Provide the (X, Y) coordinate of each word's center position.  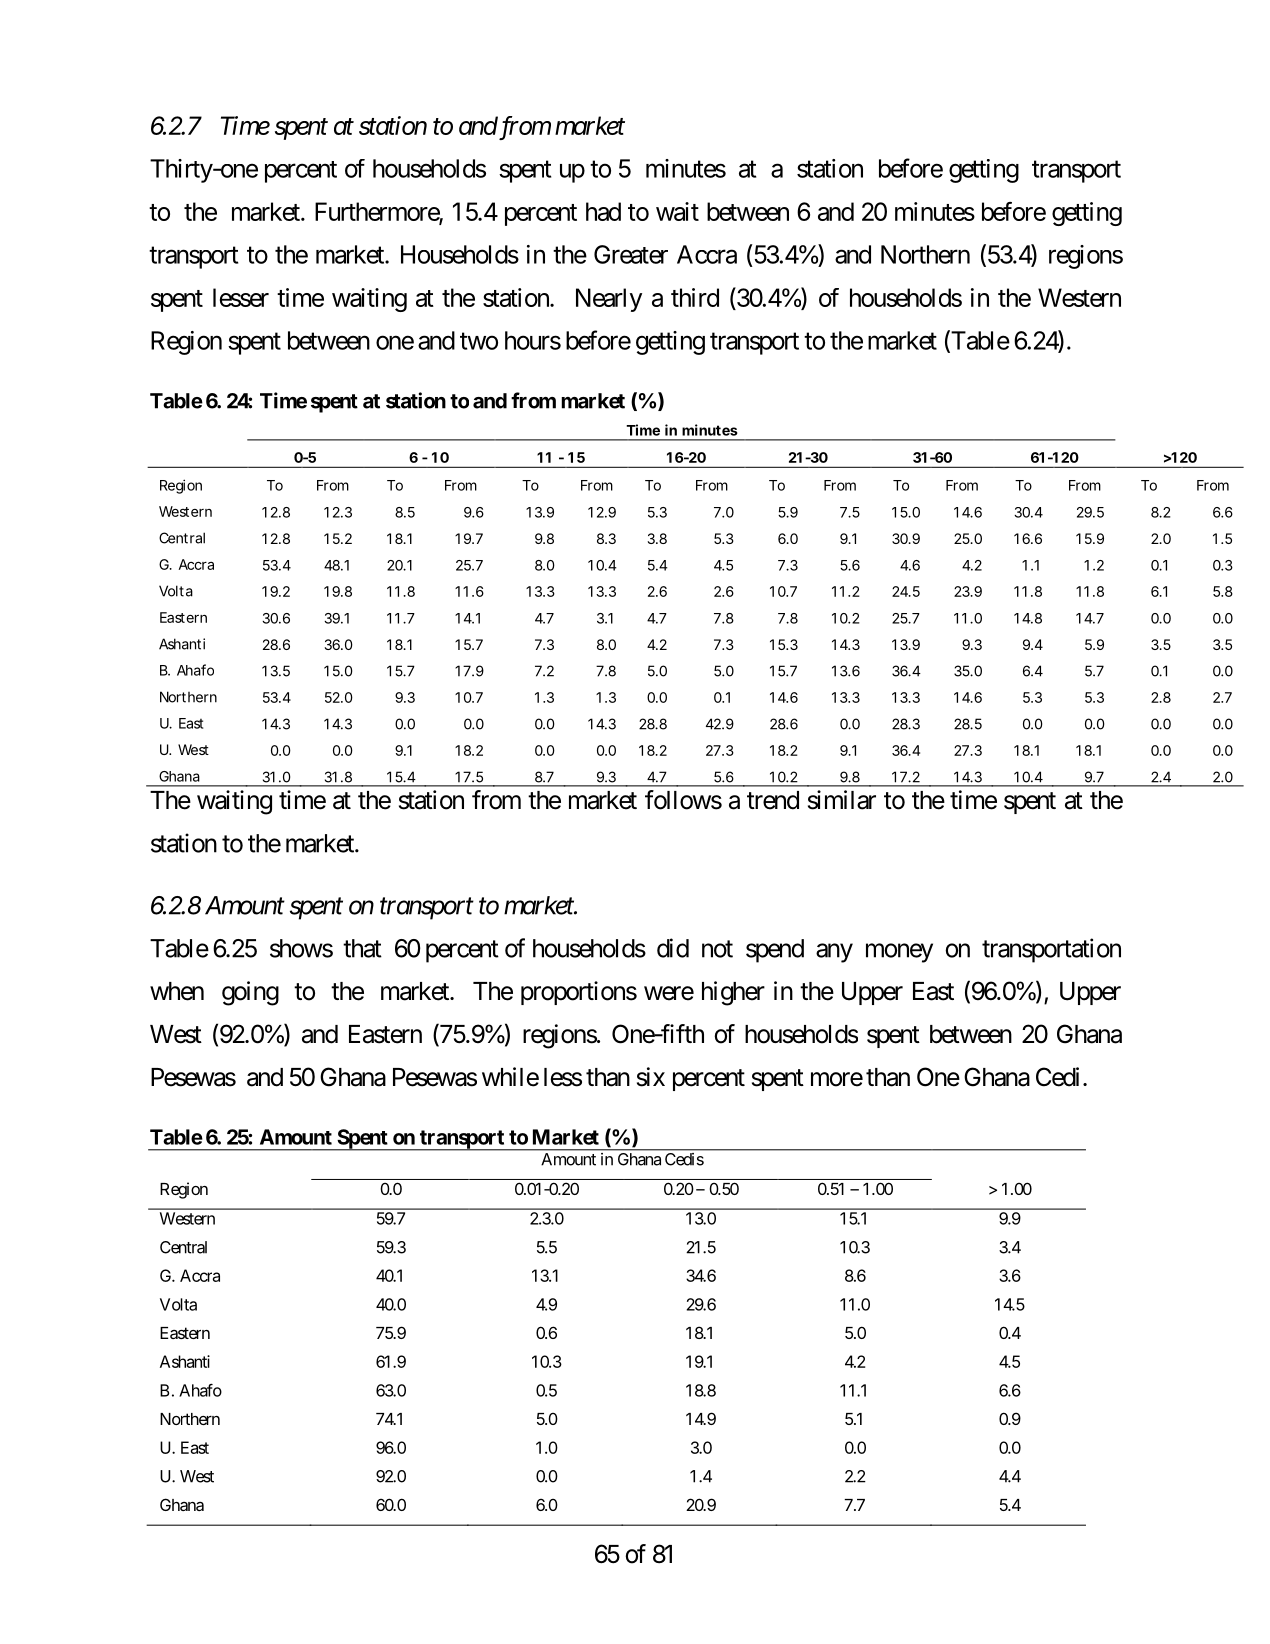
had (603, 211)
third (695, 297)
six (651, 1077)
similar (842, 800)
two (479, 341)
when (177, 991)
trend (773, 800)
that (362, 948)
